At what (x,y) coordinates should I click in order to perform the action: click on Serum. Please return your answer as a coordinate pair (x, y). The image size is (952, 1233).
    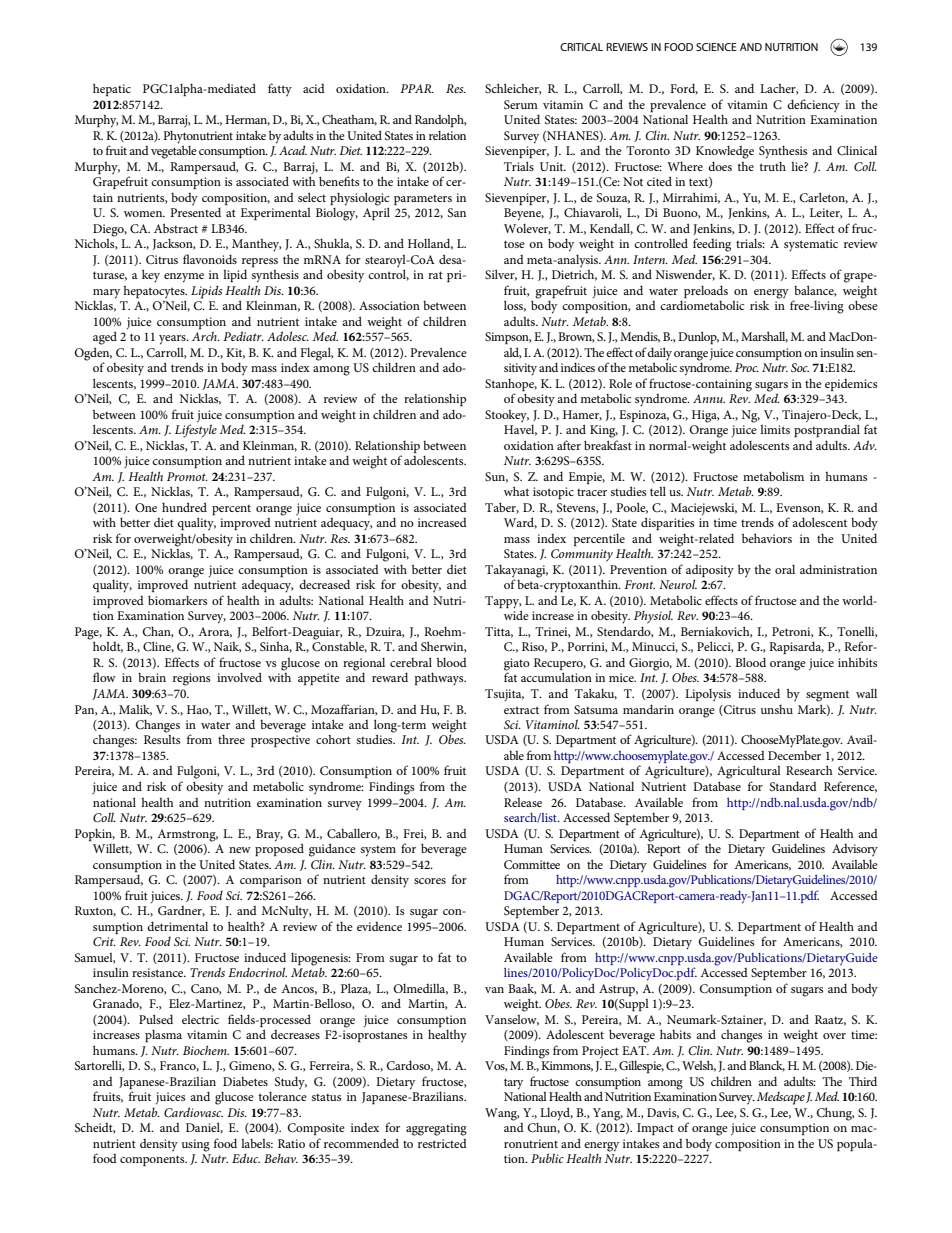
    Looking at the image, I should click on (521, 104).
